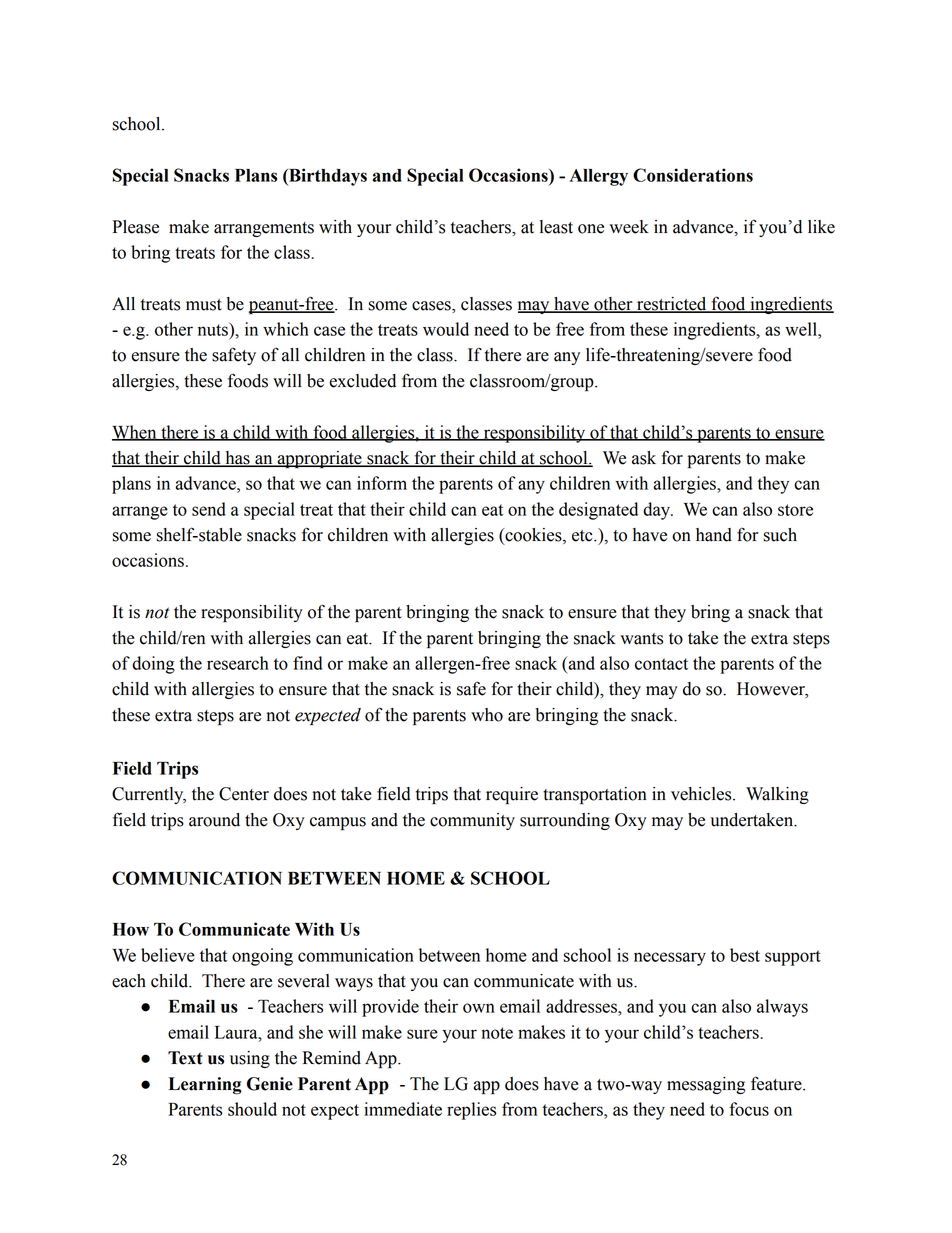 The height and width of the page is (1233, 952). Describe the element at coordinates (471, 1111) in the page. I see `replies` at that location.
